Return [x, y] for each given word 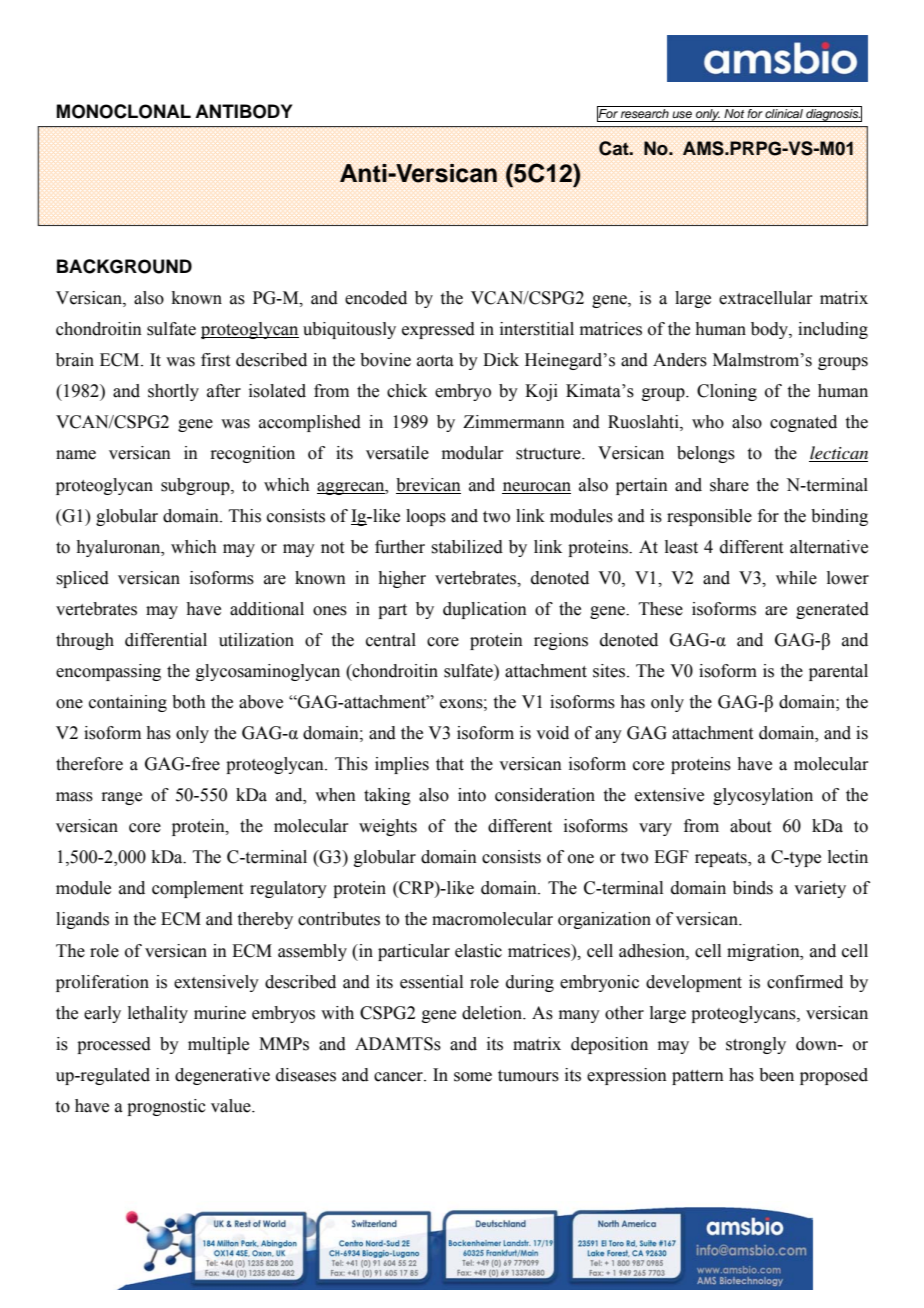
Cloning [727, 392]
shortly [173, 392]
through [85, 641]
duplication [485, 610]
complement [197, 889]
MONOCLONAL [124, 111]
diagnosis [832, 115]
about [750, 826]
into [472, 795]
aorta [435, 361]
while [796, 578]
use [682, 114]
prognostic [166, 1107]
